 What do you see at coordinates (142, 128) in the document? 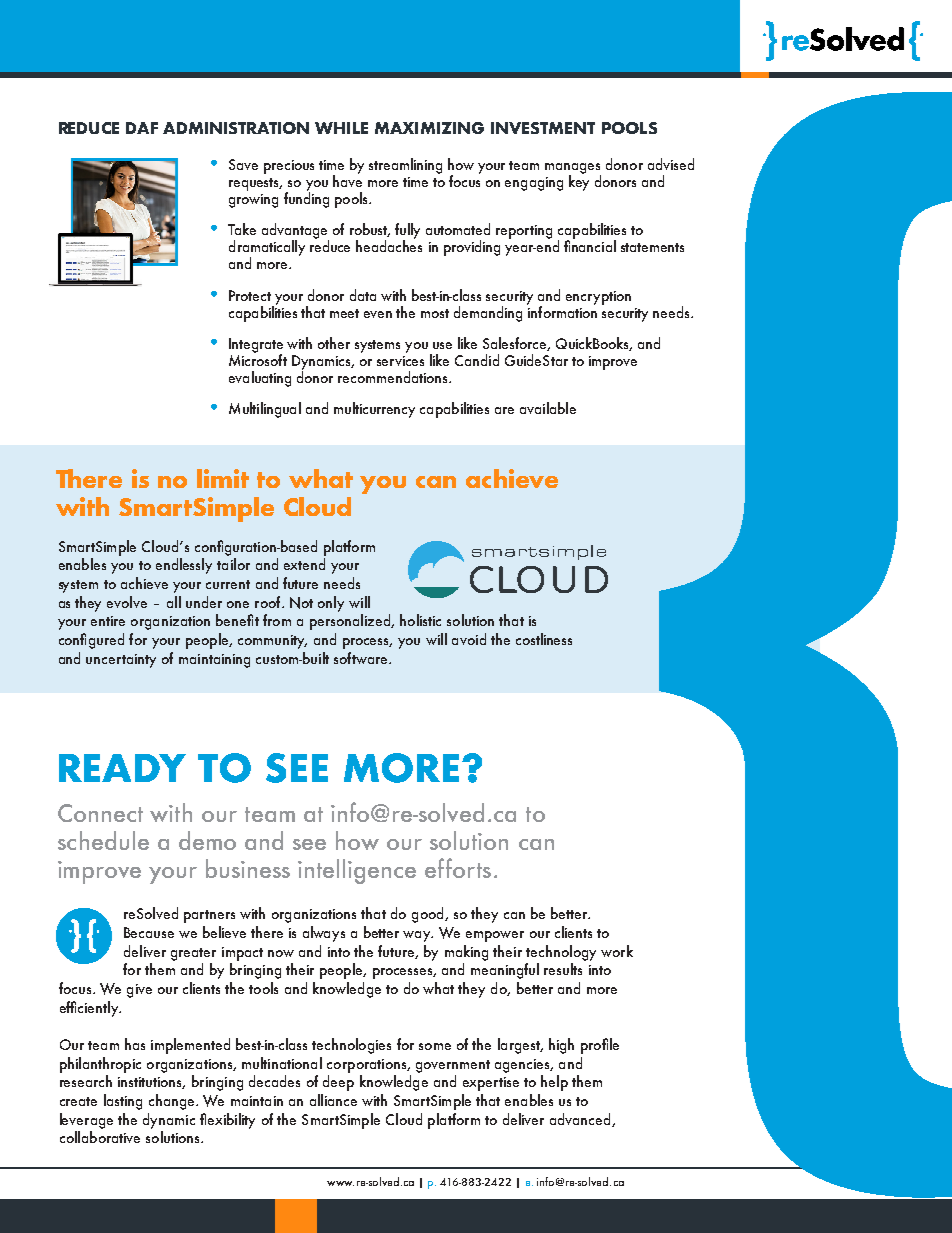
I see `DAF` at bounding box center [142, 128].
